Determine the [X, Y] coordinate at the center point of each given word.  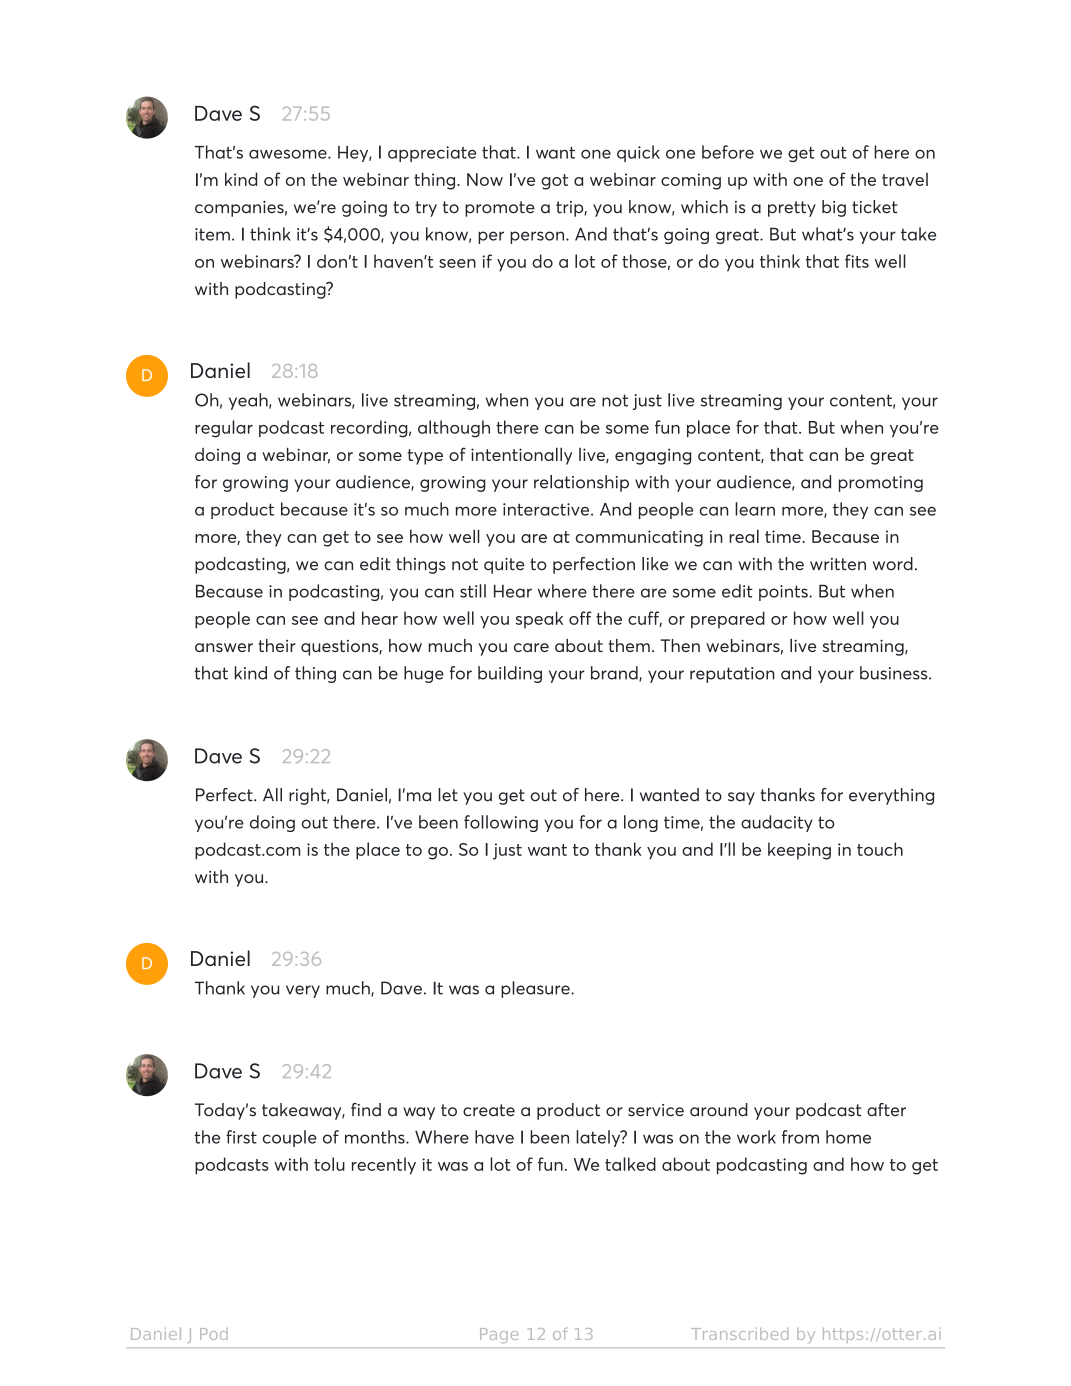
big [834, 208]
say [741, 798]
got [554, 182]
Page [499, 1335]
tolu [329, 1164]
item [212, 234]
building [510, 674]
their [277, 645]
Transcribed [739, 1334]
